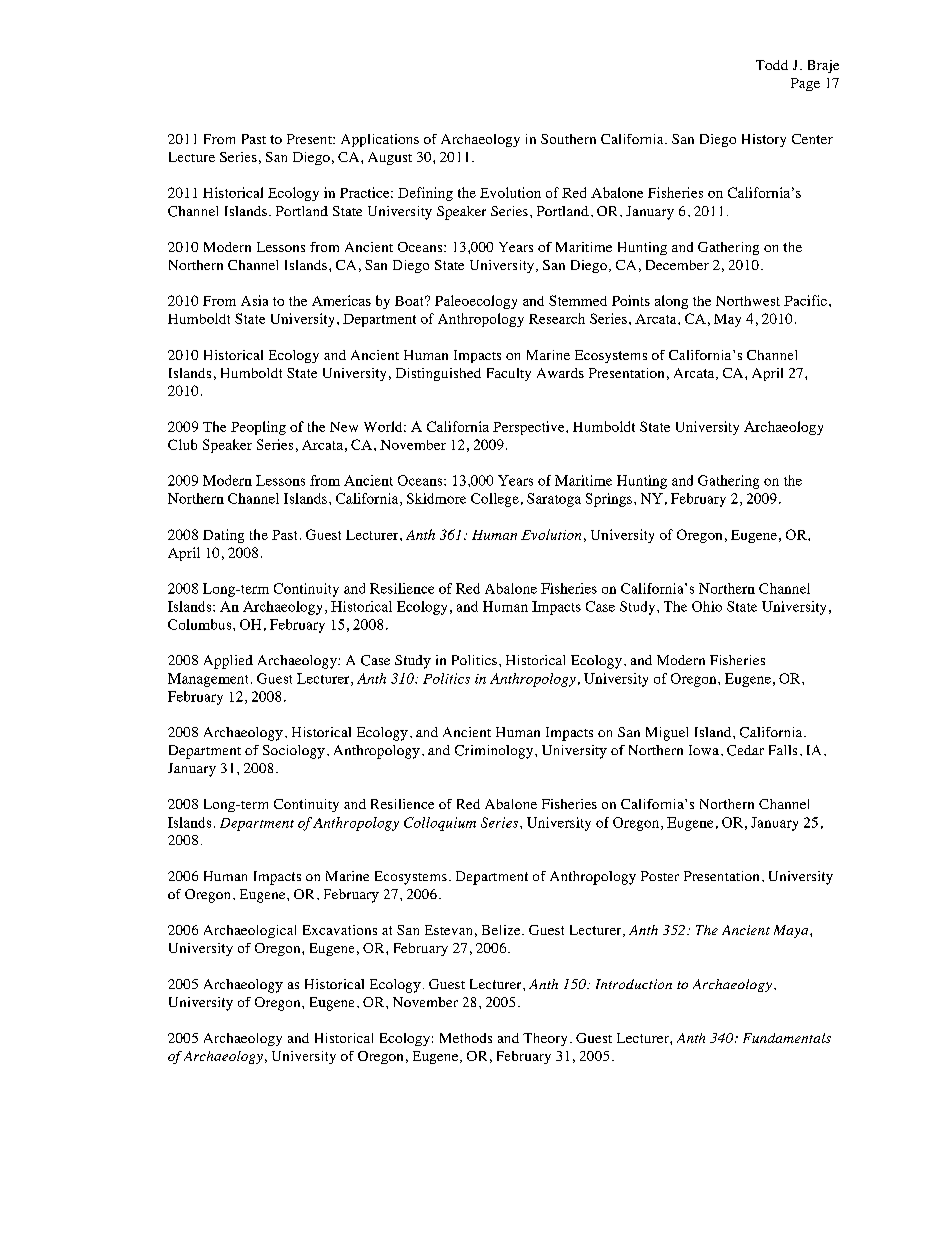 The image size is (952, 1233). Describe the element at coordinates (772, 65) in the screenshot. I see `Todd` at that location.
